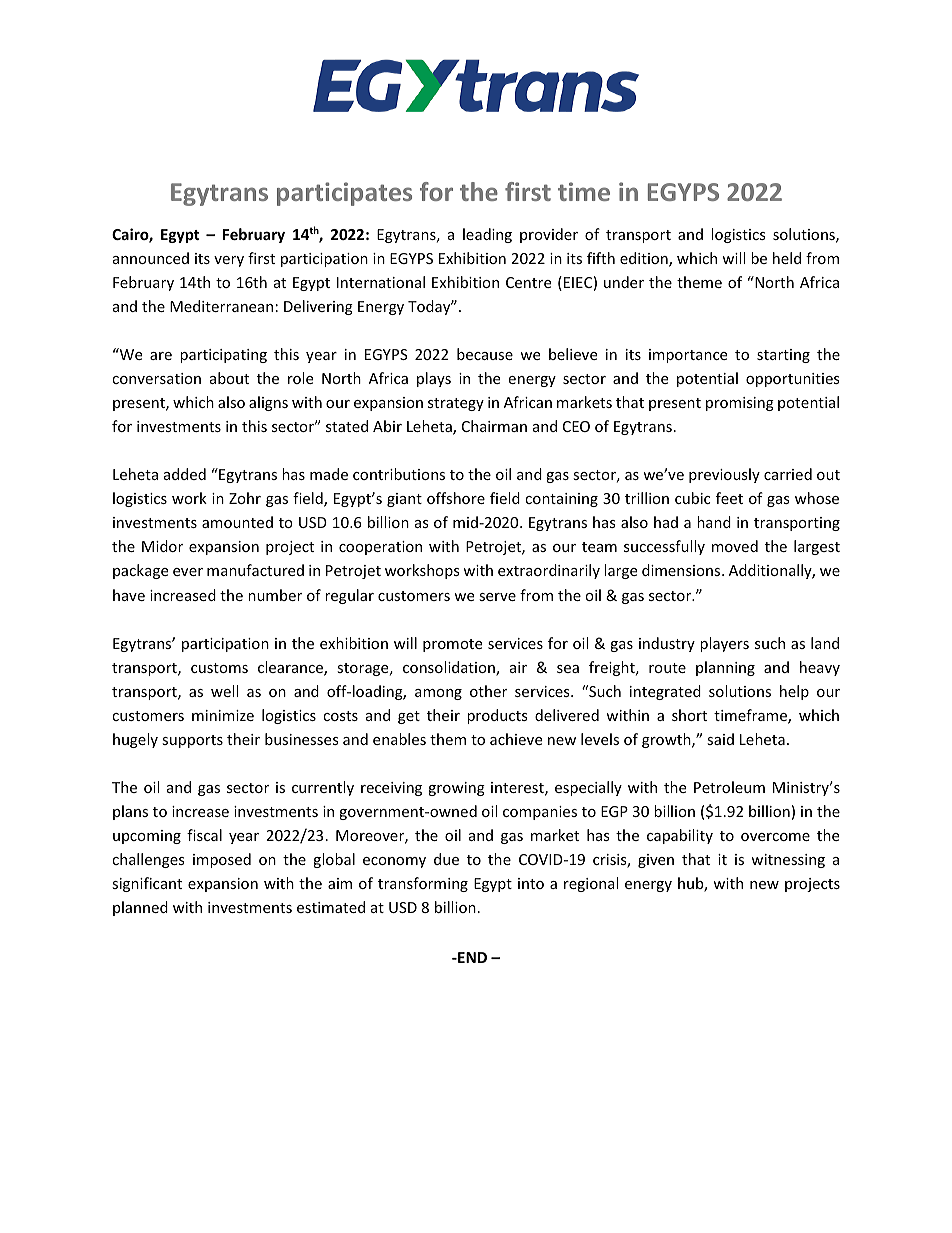  Describe the element at coordinates (245, 498) in the screenshot. I see `Zohr` at that location.
